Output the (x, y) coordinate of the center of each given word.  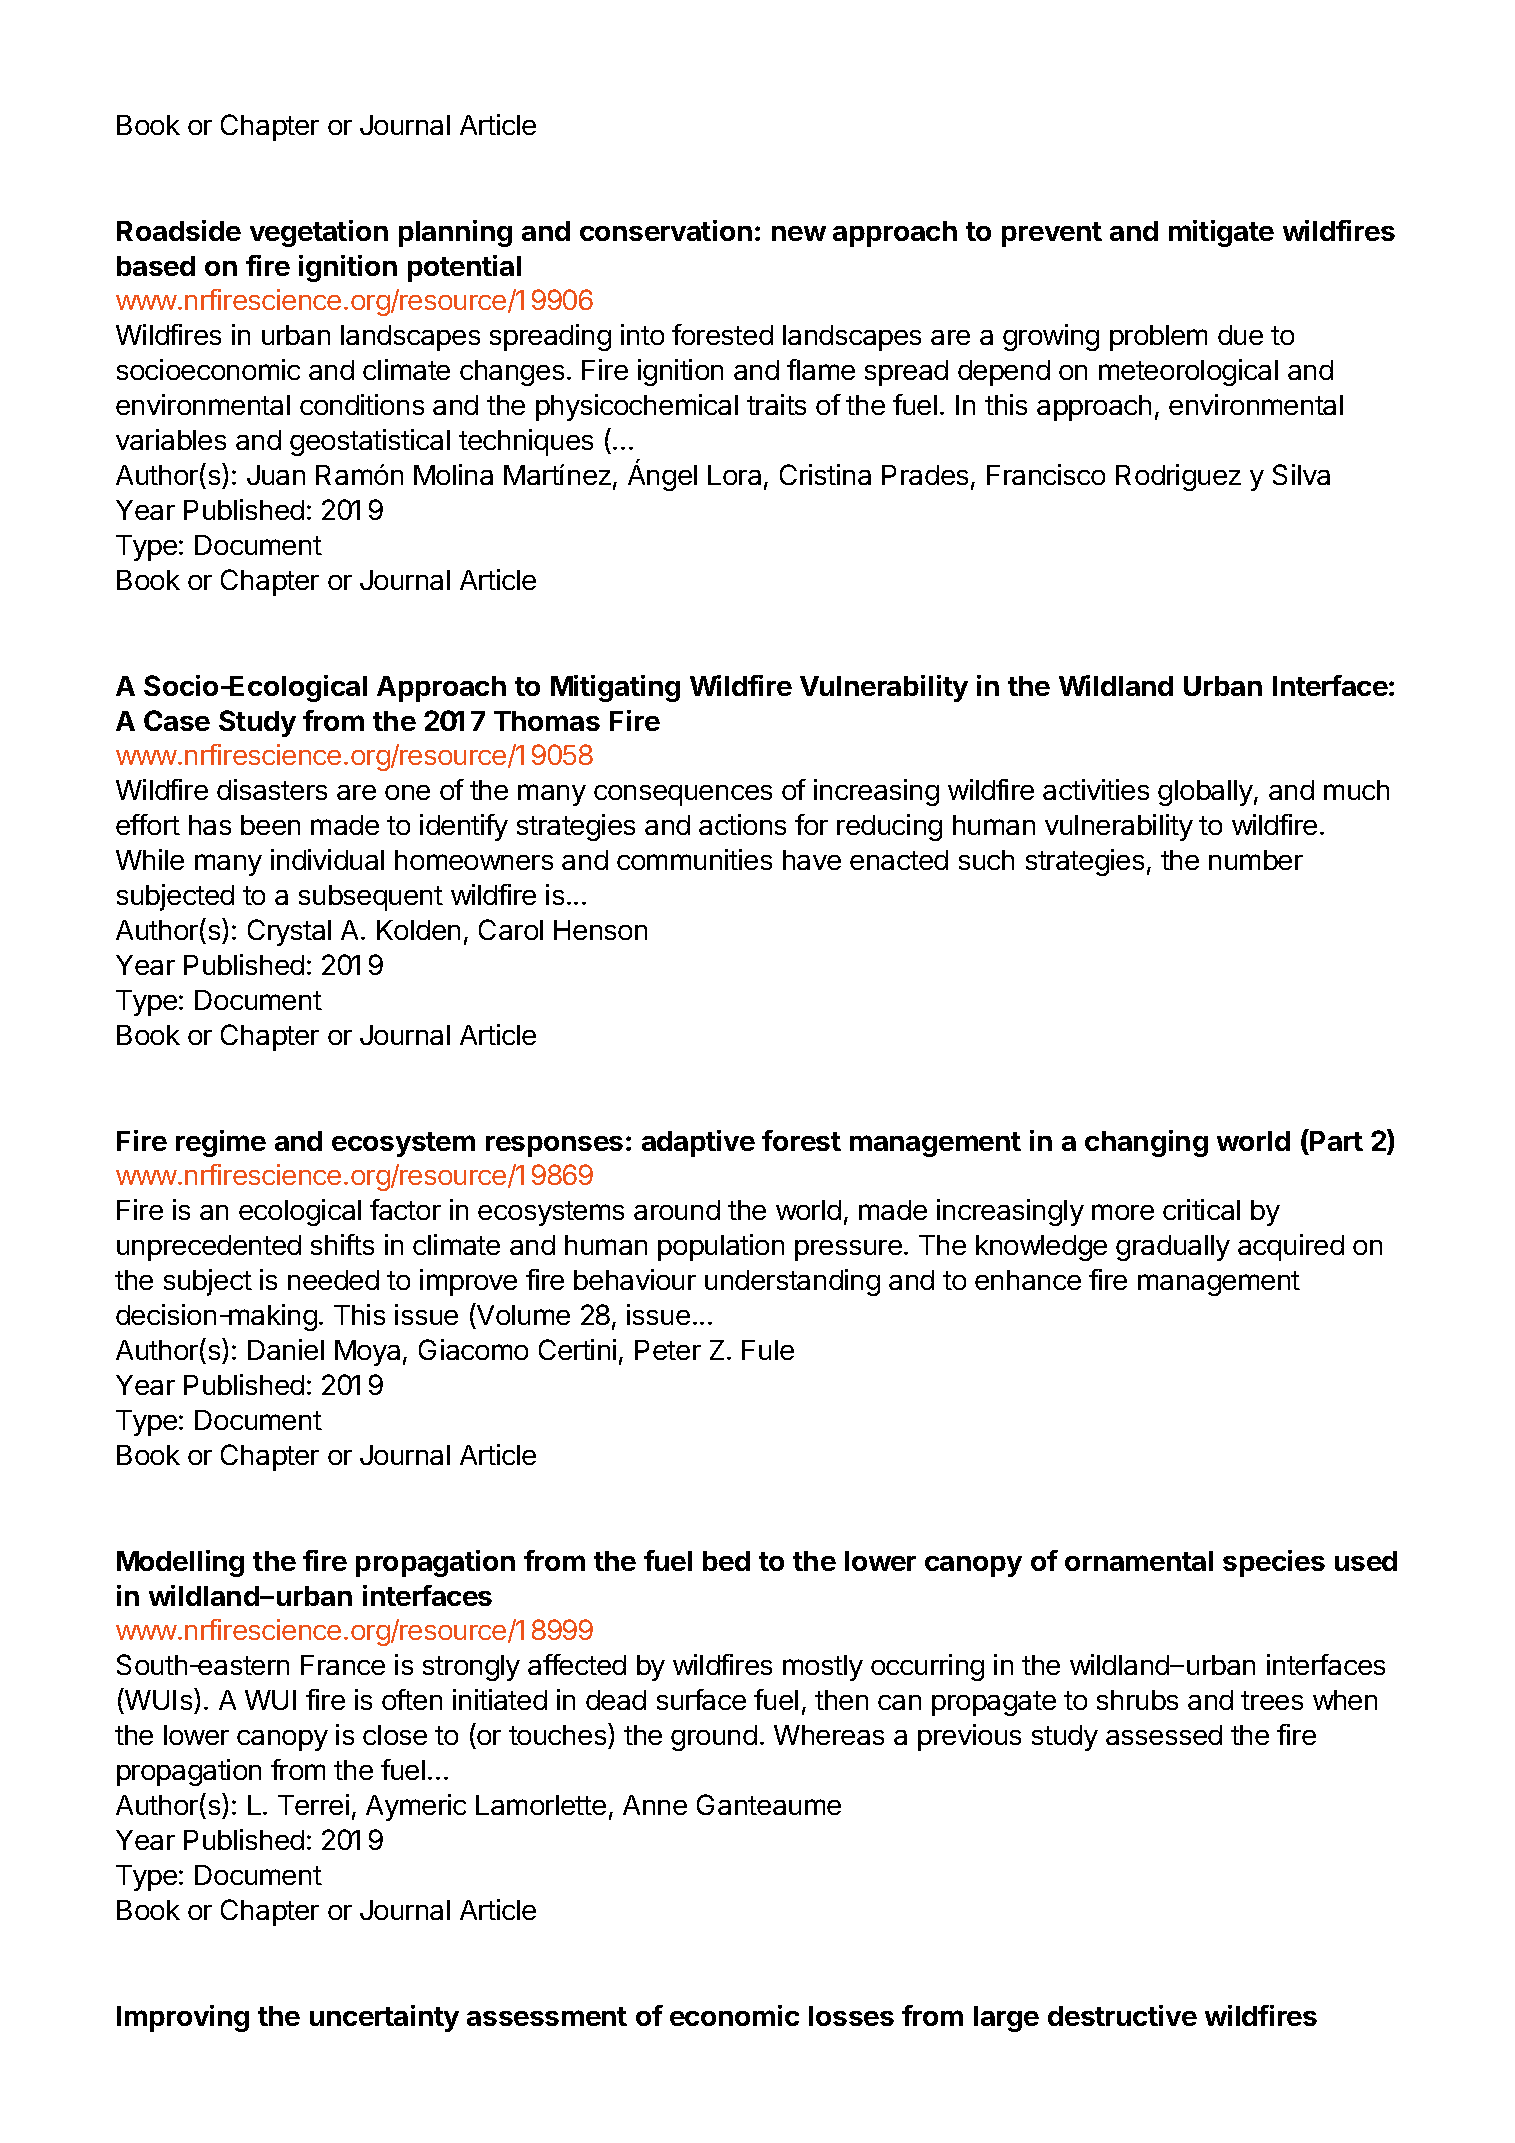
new (799, 233)
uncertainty (384, 2018)
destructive (1122, 2015)
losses (851, 2016)
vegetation (319, 233)
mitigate (1221, 233)
